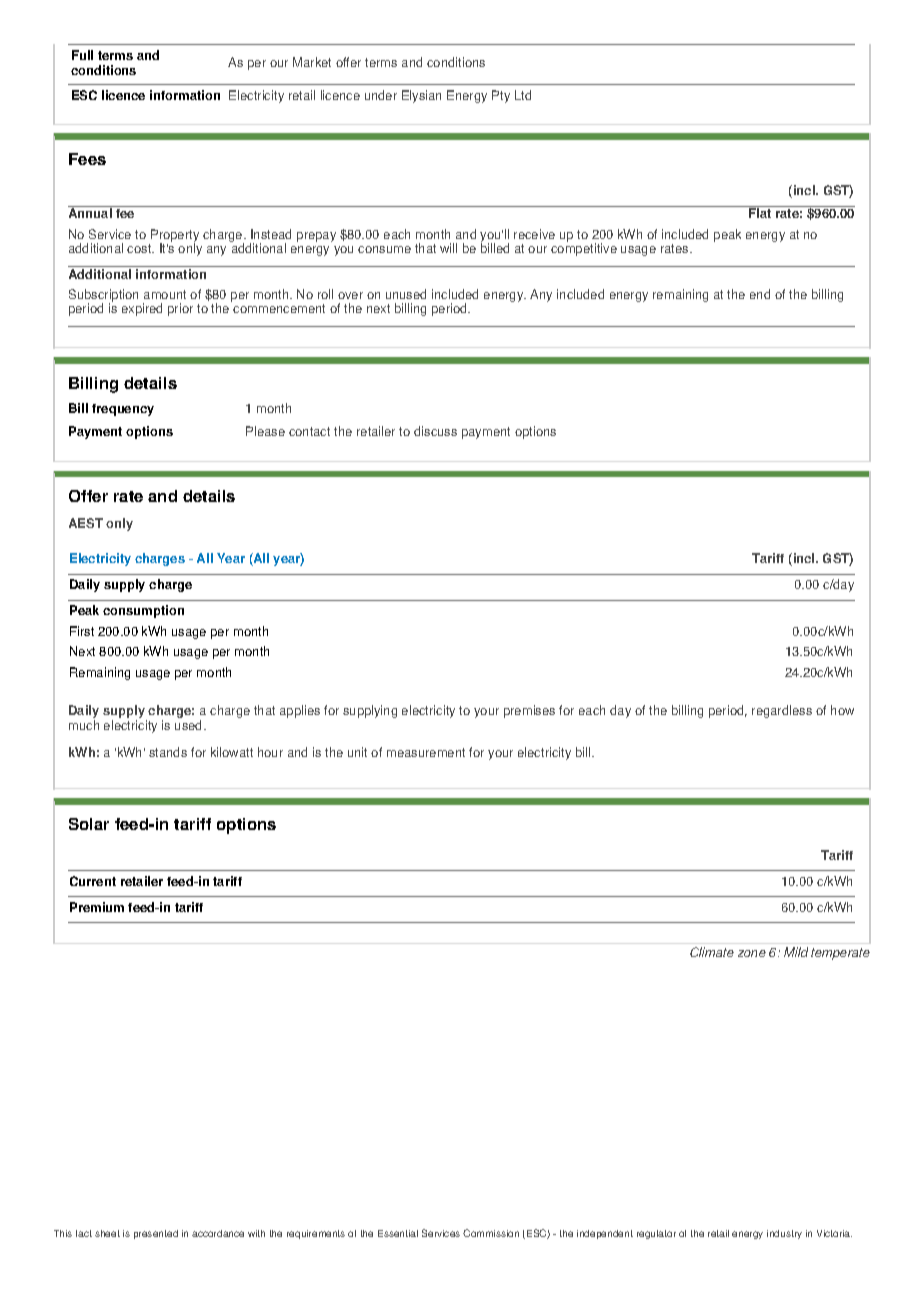  Describe the element at coordinates (782, 711) in the screenshot. I see `regardless` at that location.
